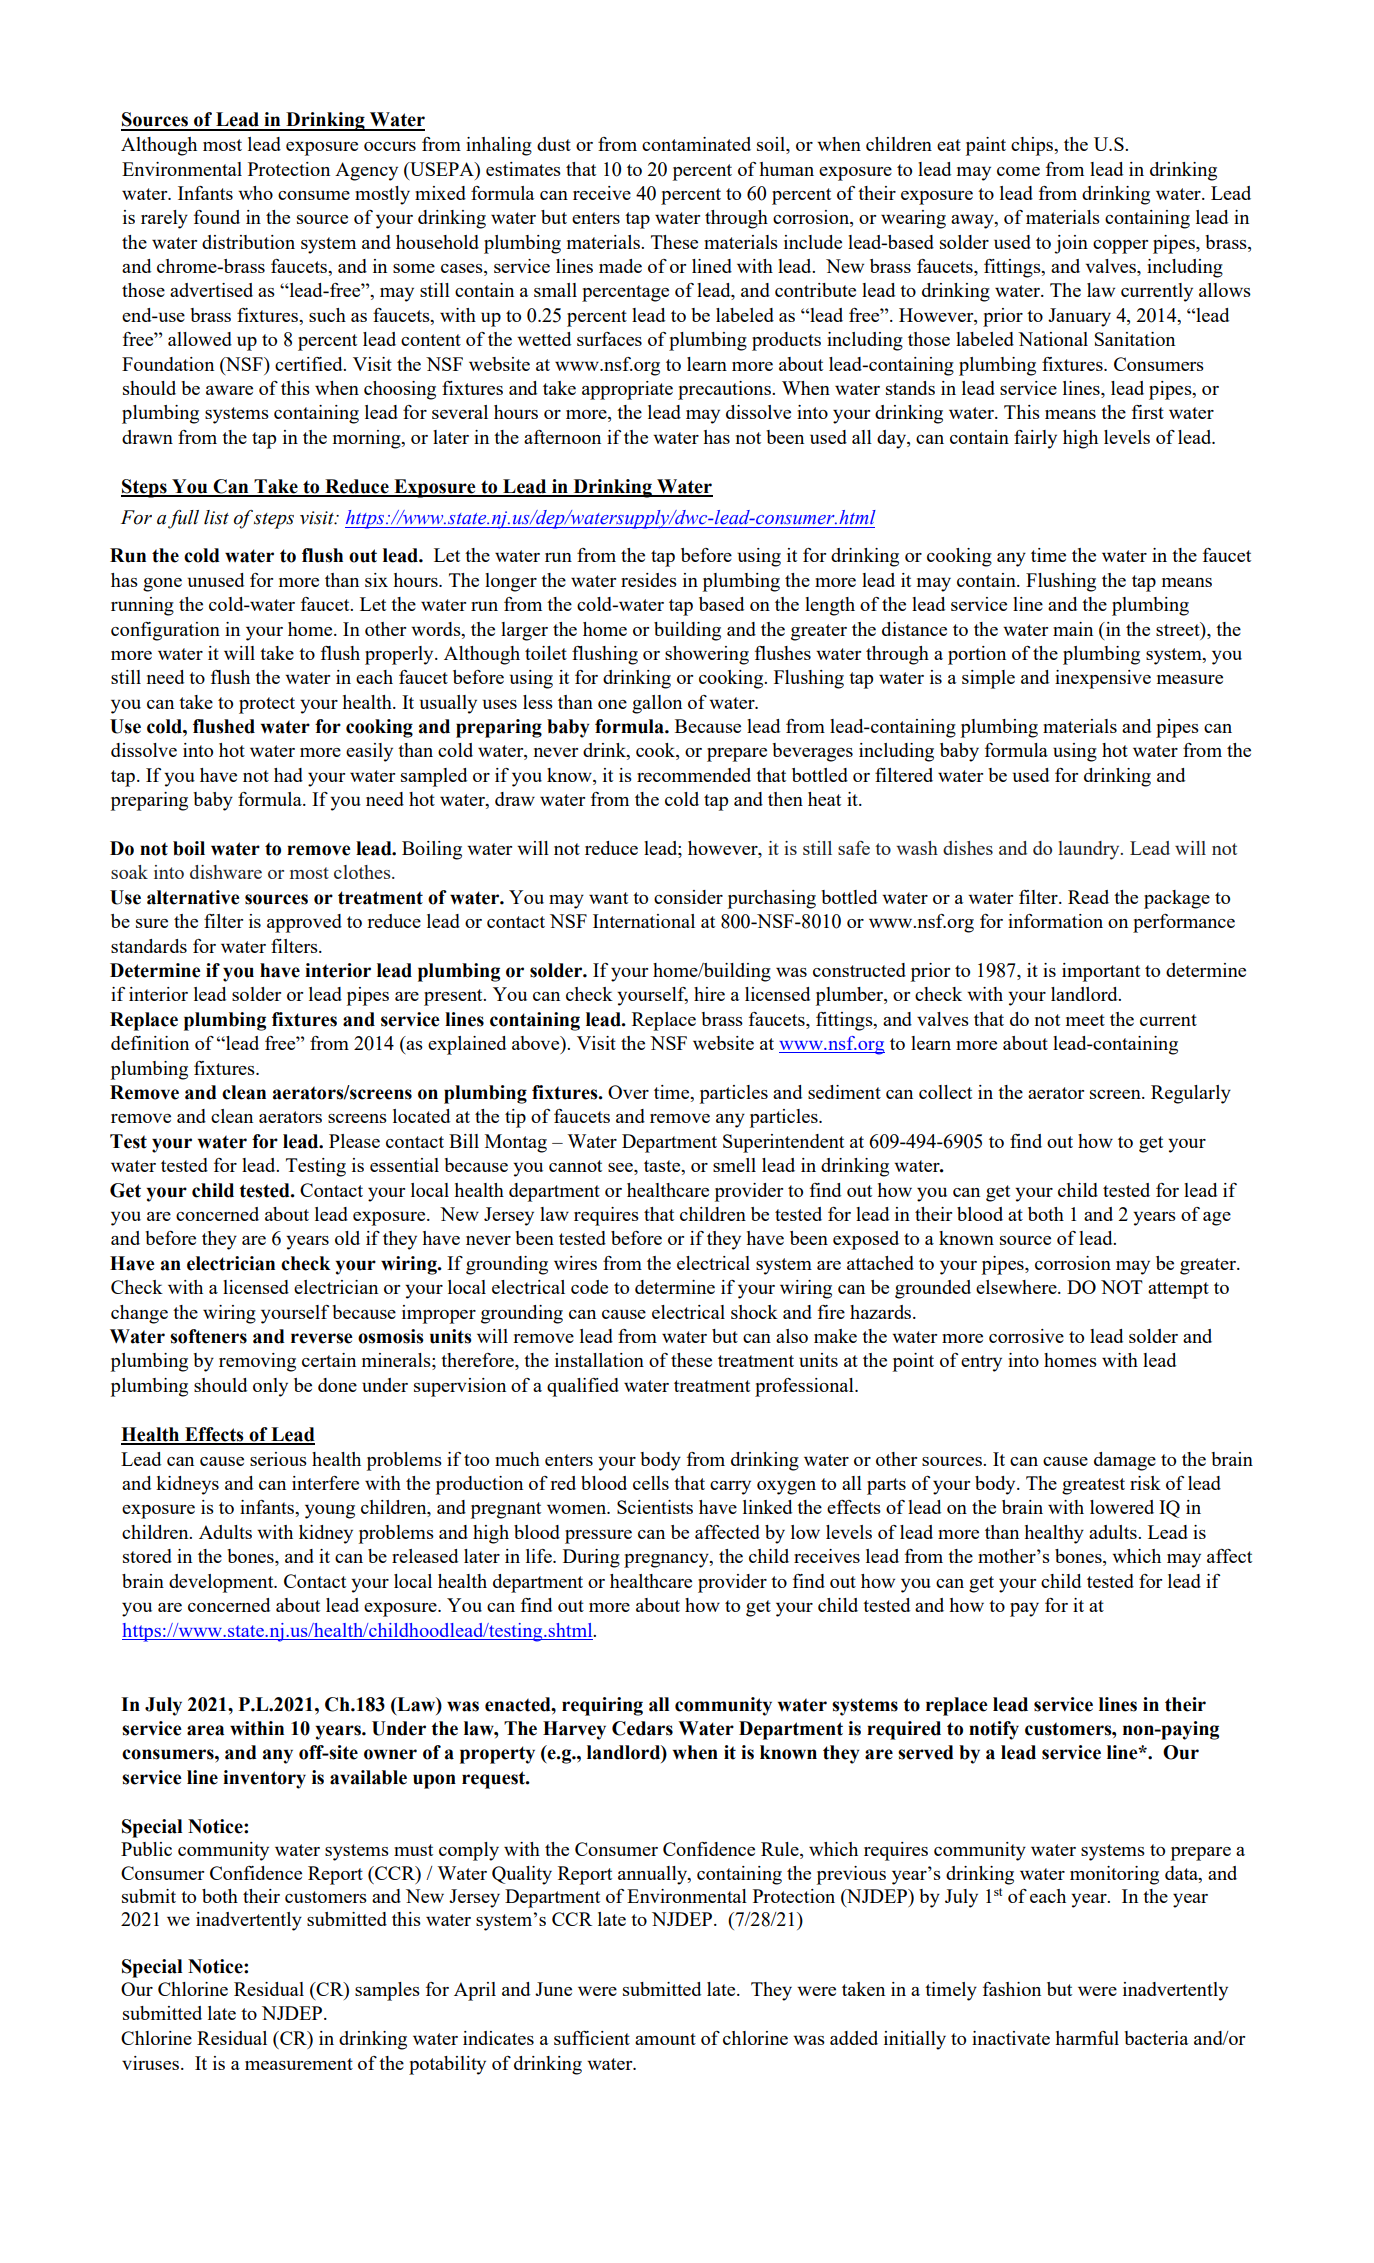 Image resolution: width=1374 pixels, height=2263 pixels. Describe the element at coordinates (599, 1360) in the screenshot. I see `installation` at that location.
